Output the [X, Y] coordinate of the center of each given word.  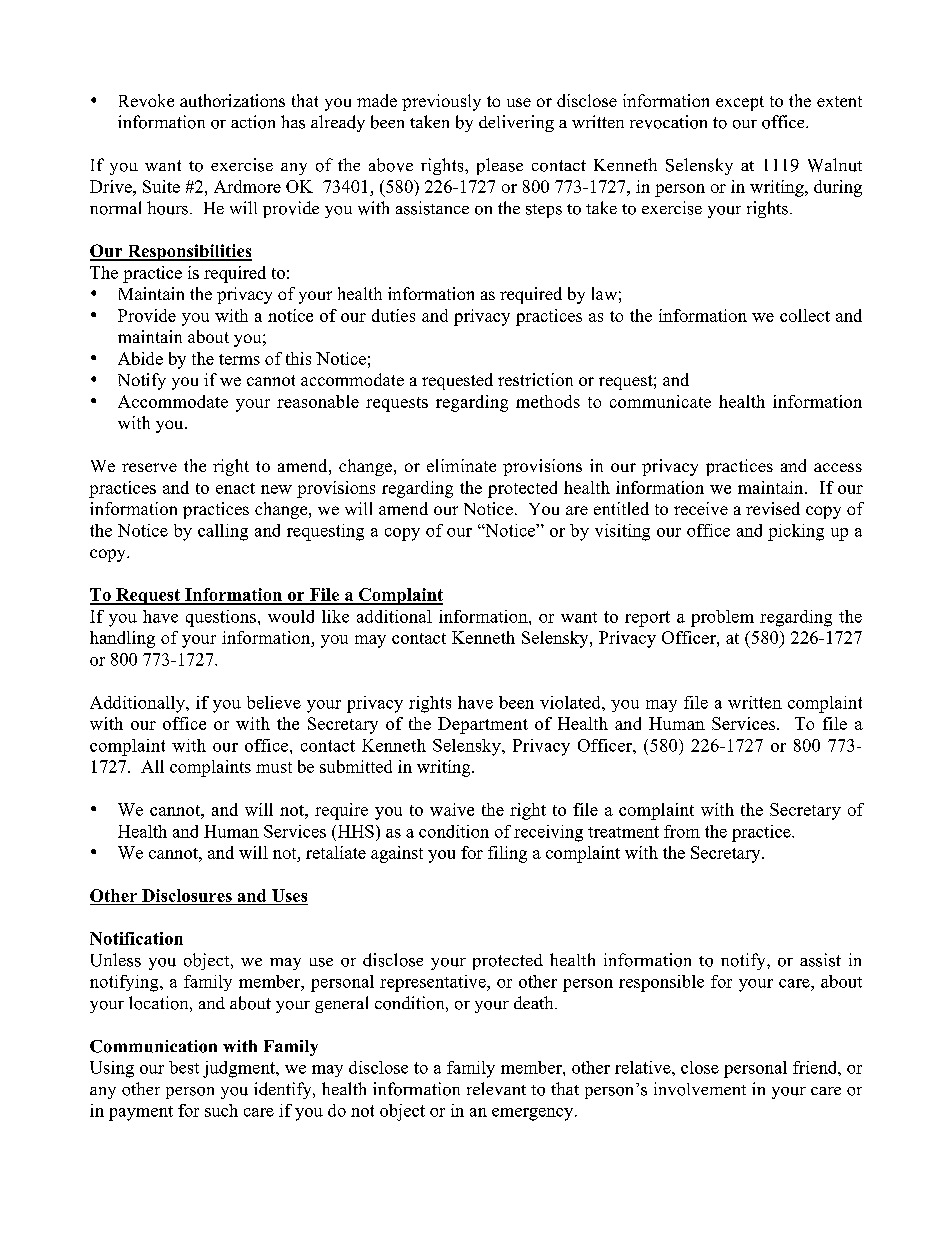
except [740, 103]
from [682, 831]
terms [239, 359]
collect [805, 315]
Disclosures [187, 895]
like [335, 616]
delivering [516, 123]
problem [722, 618]
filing [507, 854]
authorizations [232, 100]
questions [221, 618]
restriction [535, 379]
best [184, 1067]
